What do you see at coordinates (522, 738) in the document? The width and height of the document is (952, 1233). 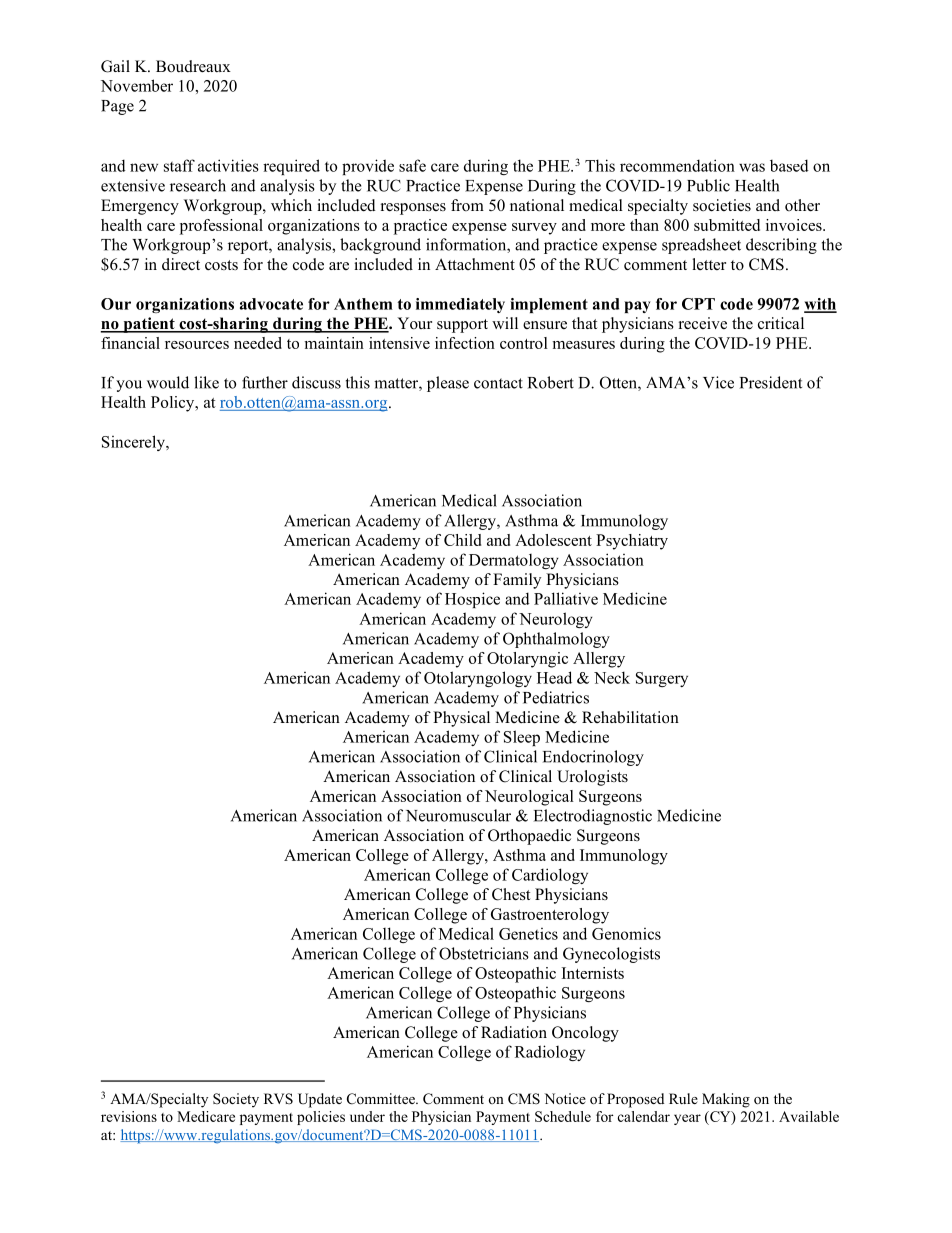 I see `Sleep` at bounding box center [522, 738].
